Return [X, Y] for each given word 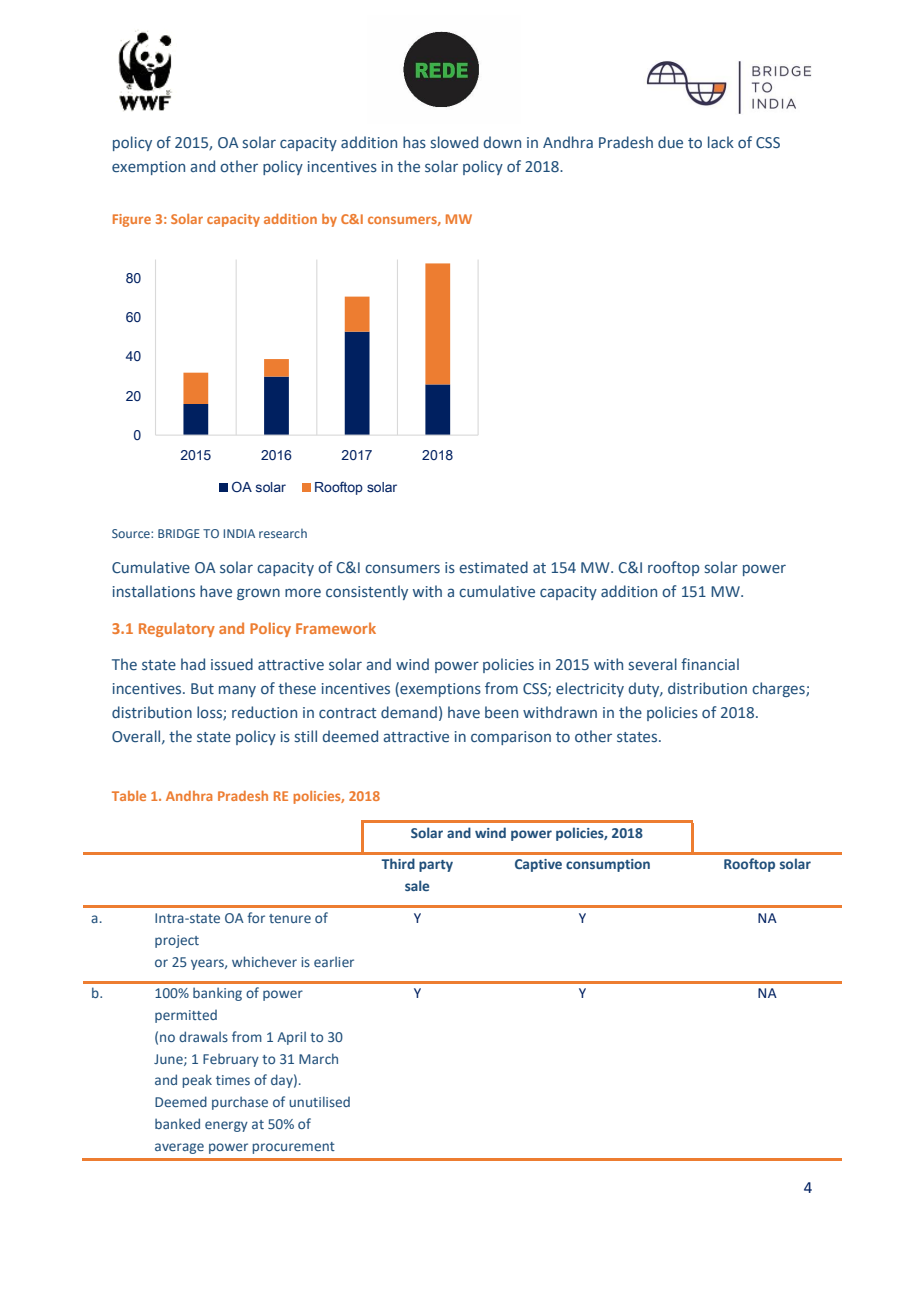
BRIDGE [179, 533]
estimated [493, 567]
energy [226, 1126]
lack [721, 142]
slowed [454, 142]
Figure [132, 220]
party [436, 866]
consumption [608, 865]
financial [710, 664]
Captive [538, 865]
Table [129, 796]
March [318, 1058]
